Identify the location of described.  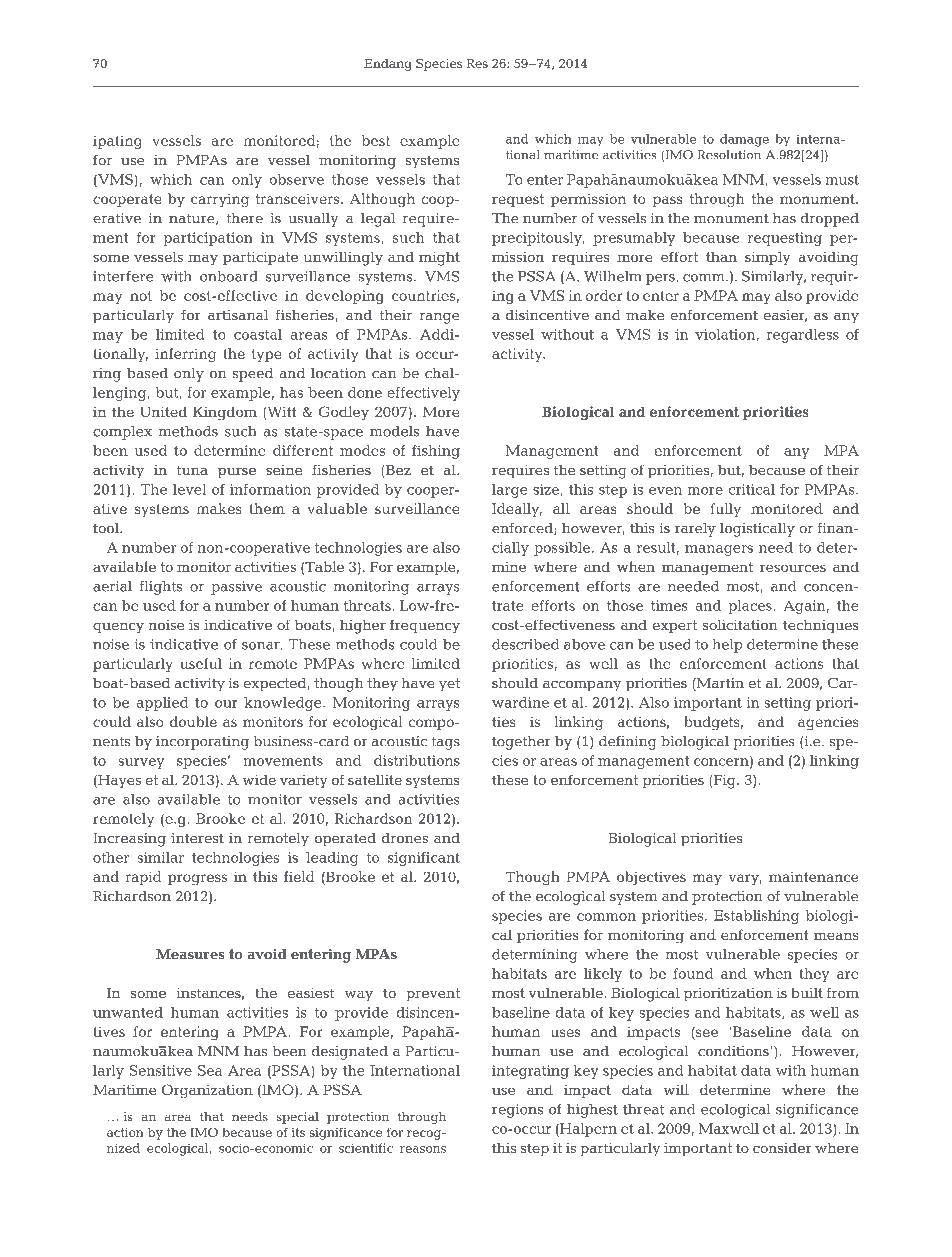
(525, 644).
